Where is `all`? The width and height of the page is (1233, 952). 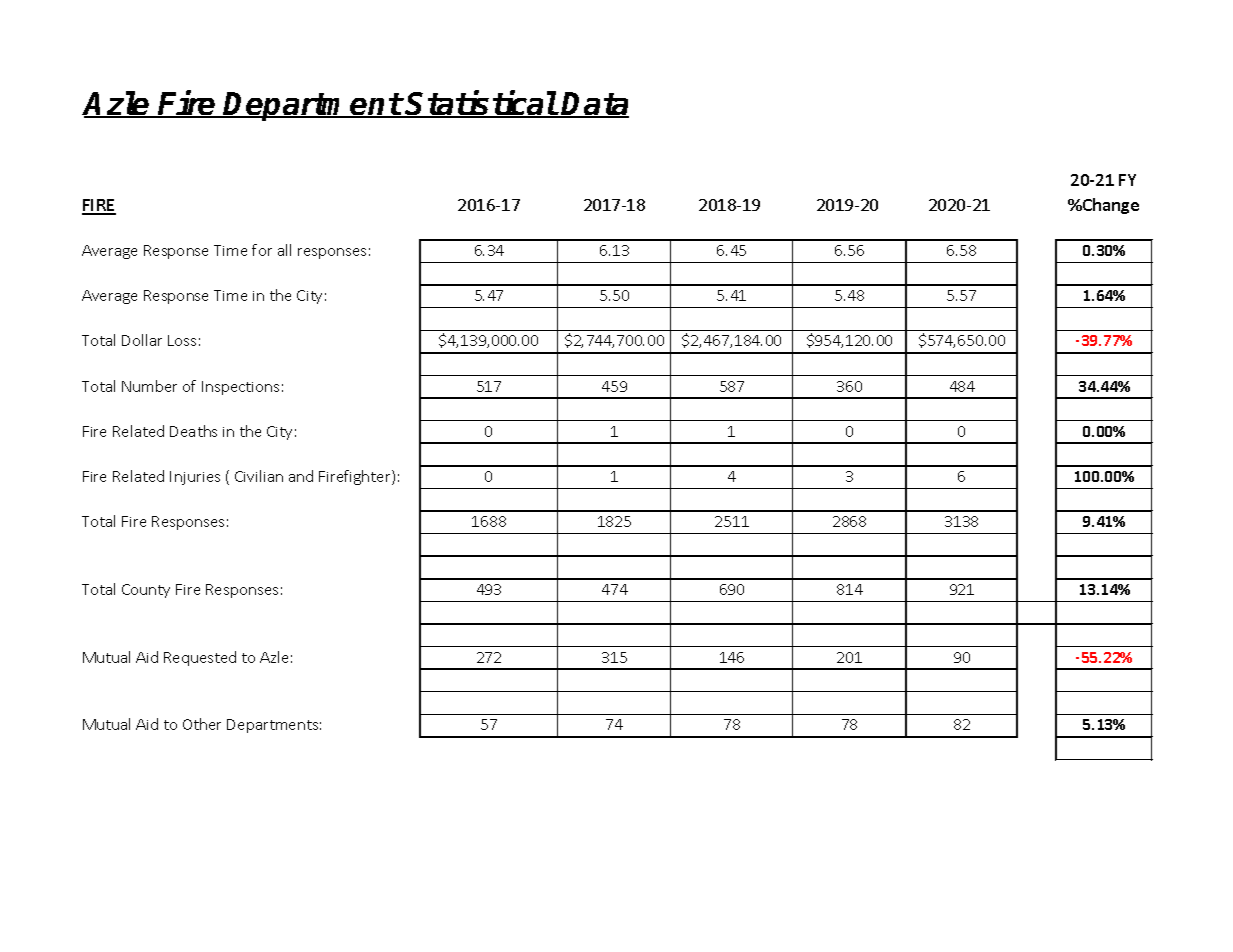
all is located at coordinates (284, 250).
